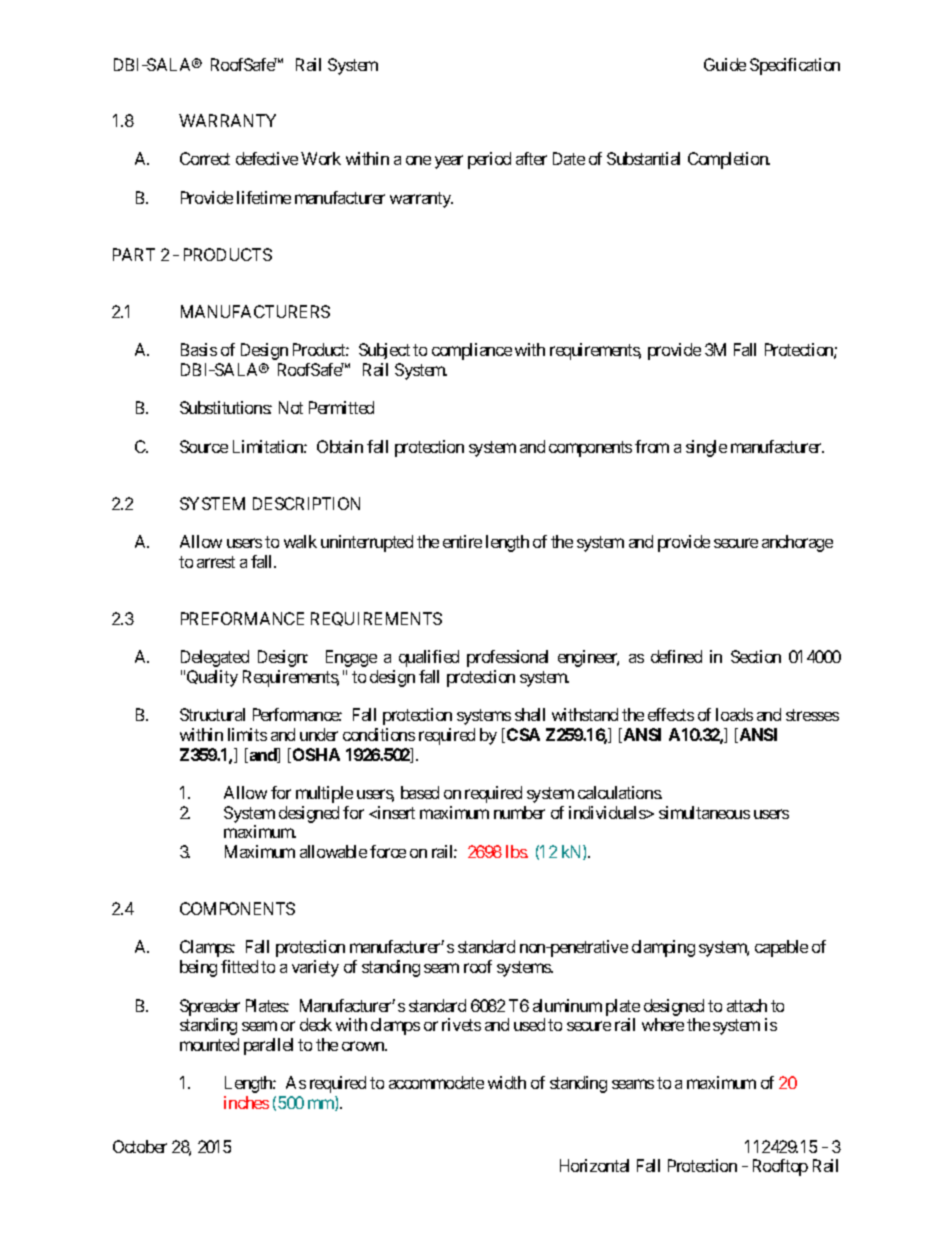 The image size is (952, 1233). What do you see at coordinates (198, 968) in the screenshot?
I see `being` at bounding box center [198, 968].
